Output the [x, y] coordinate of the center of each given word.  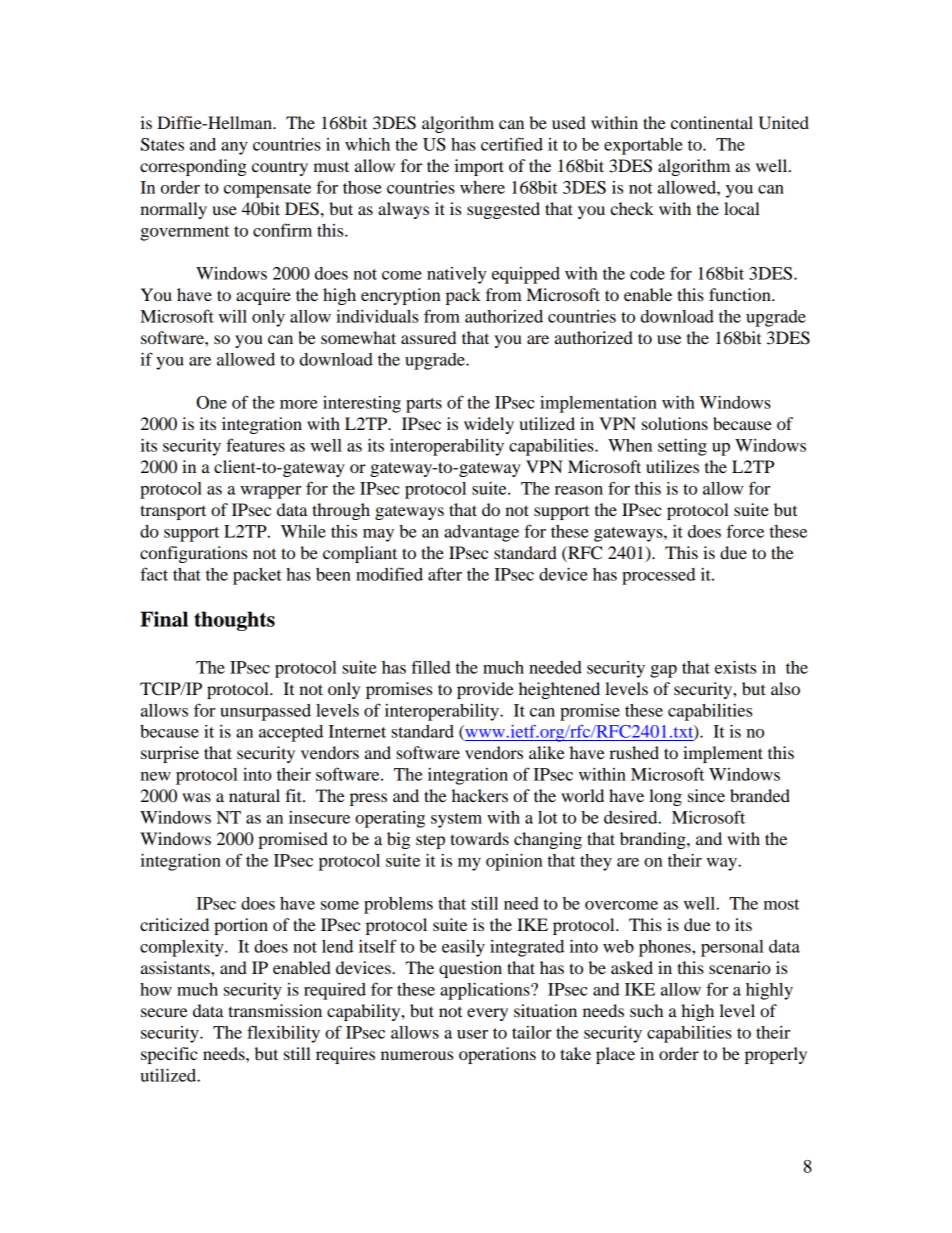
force [745, 531]
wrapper [270, 492]
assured [428, 337]
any [234, 148]
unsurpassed [265, 712]
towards [479, 838]
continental [712, 122]
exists [735, 667]
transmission [275, 1010]
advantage [481, 533]
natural [254, 795]
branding [654, 840]
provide [485, 690]
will [233, 316]
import [479, 167]
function [741, 294]
